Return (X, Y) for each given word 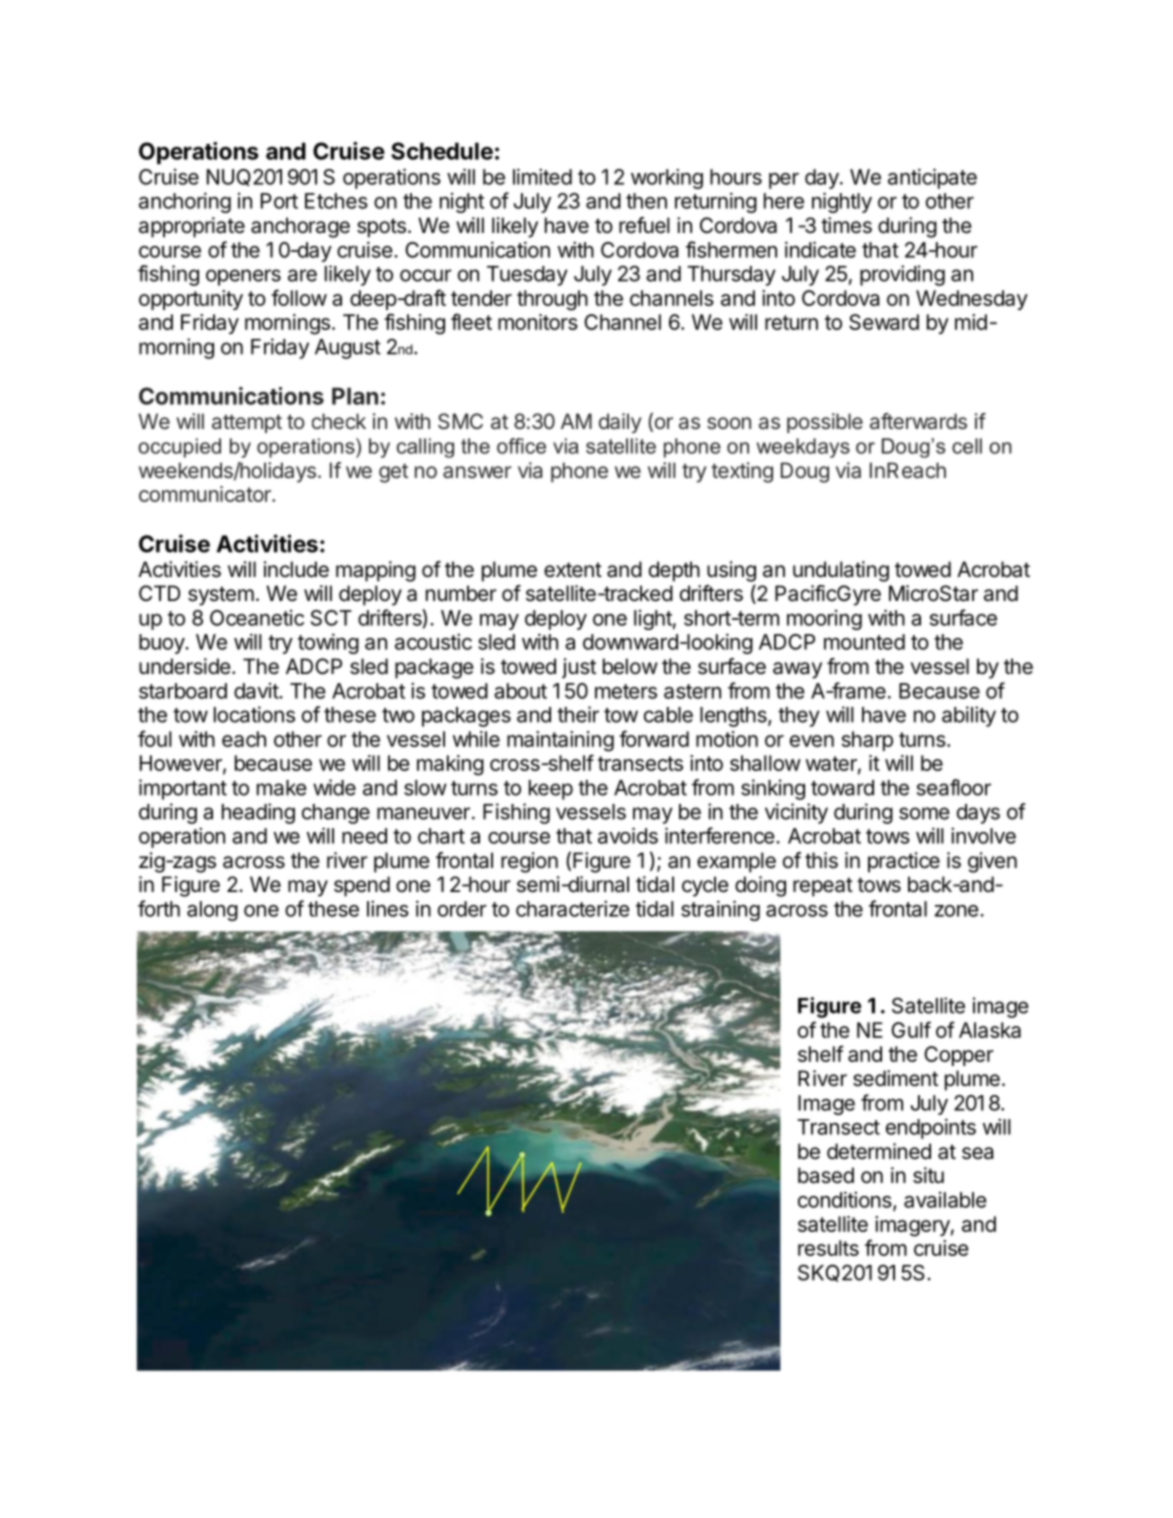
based (826, 1175)
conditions (846, 1200)
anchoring (185, 202)
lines (388, 908)
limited (542, 176)
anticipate (932, 178)
